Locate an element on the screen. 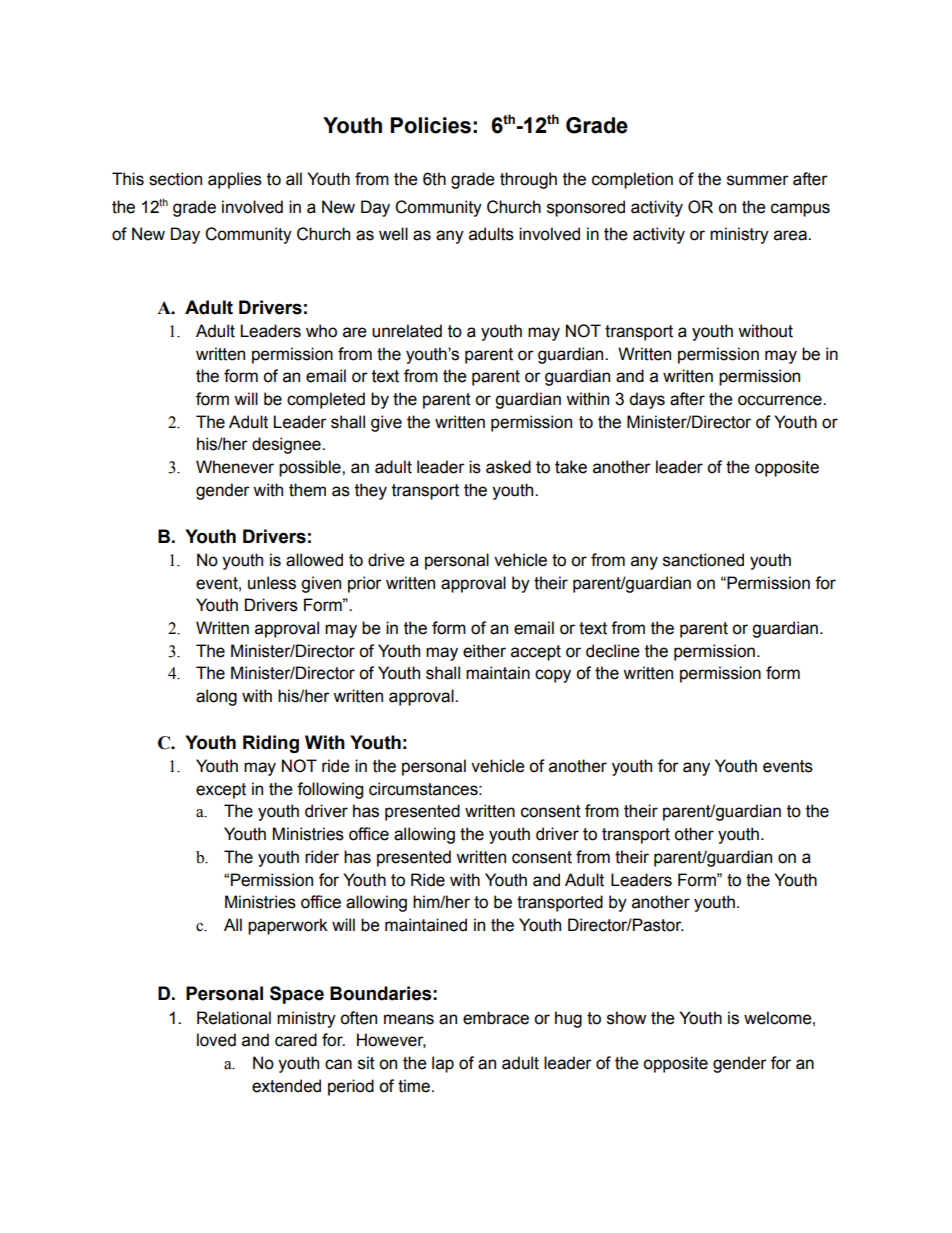 This screenshot has width=952, height=1233. show is located at coordinates (626, 1018).
